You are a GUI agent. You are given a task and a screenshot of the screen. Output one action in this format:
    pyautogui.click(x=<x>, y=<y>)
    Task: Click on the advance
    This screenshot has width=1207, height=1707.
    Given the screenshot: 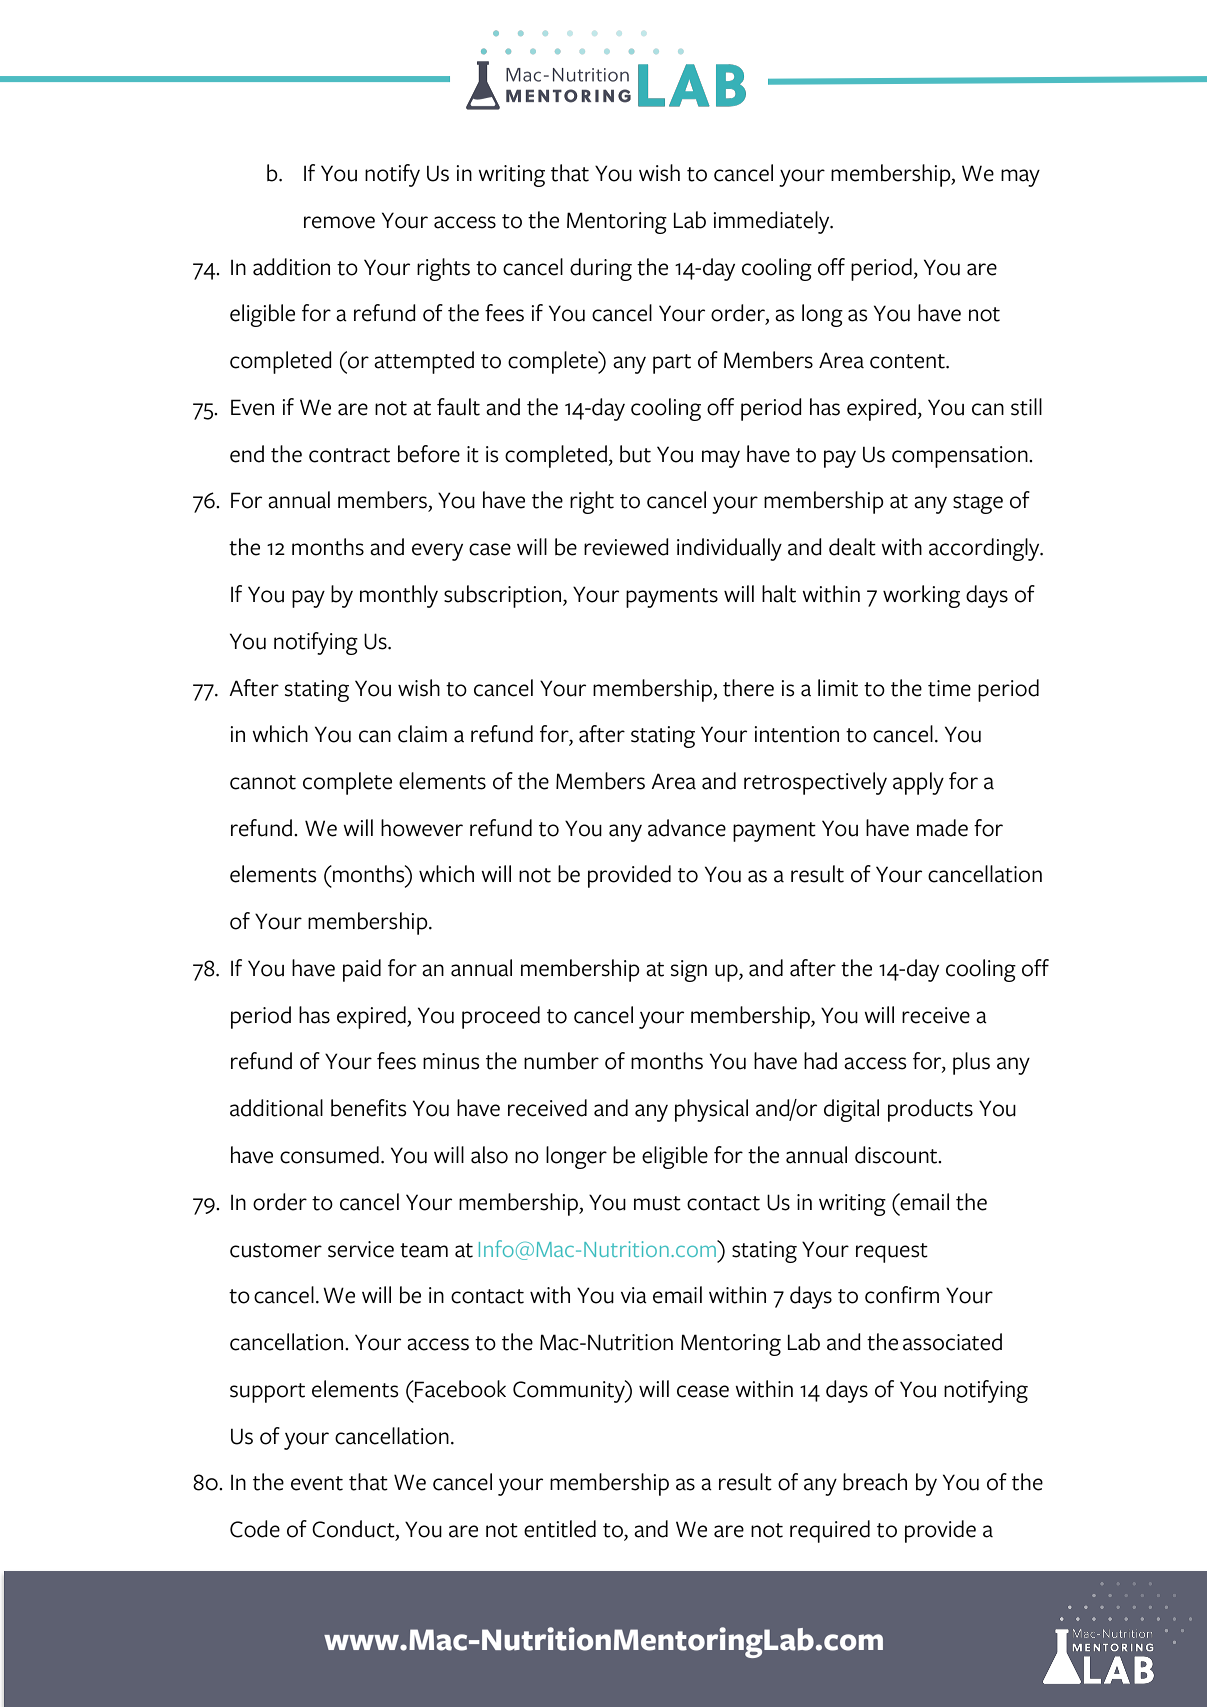 What is the action you would take?
    pyautogui.click(x=687, y=828)
